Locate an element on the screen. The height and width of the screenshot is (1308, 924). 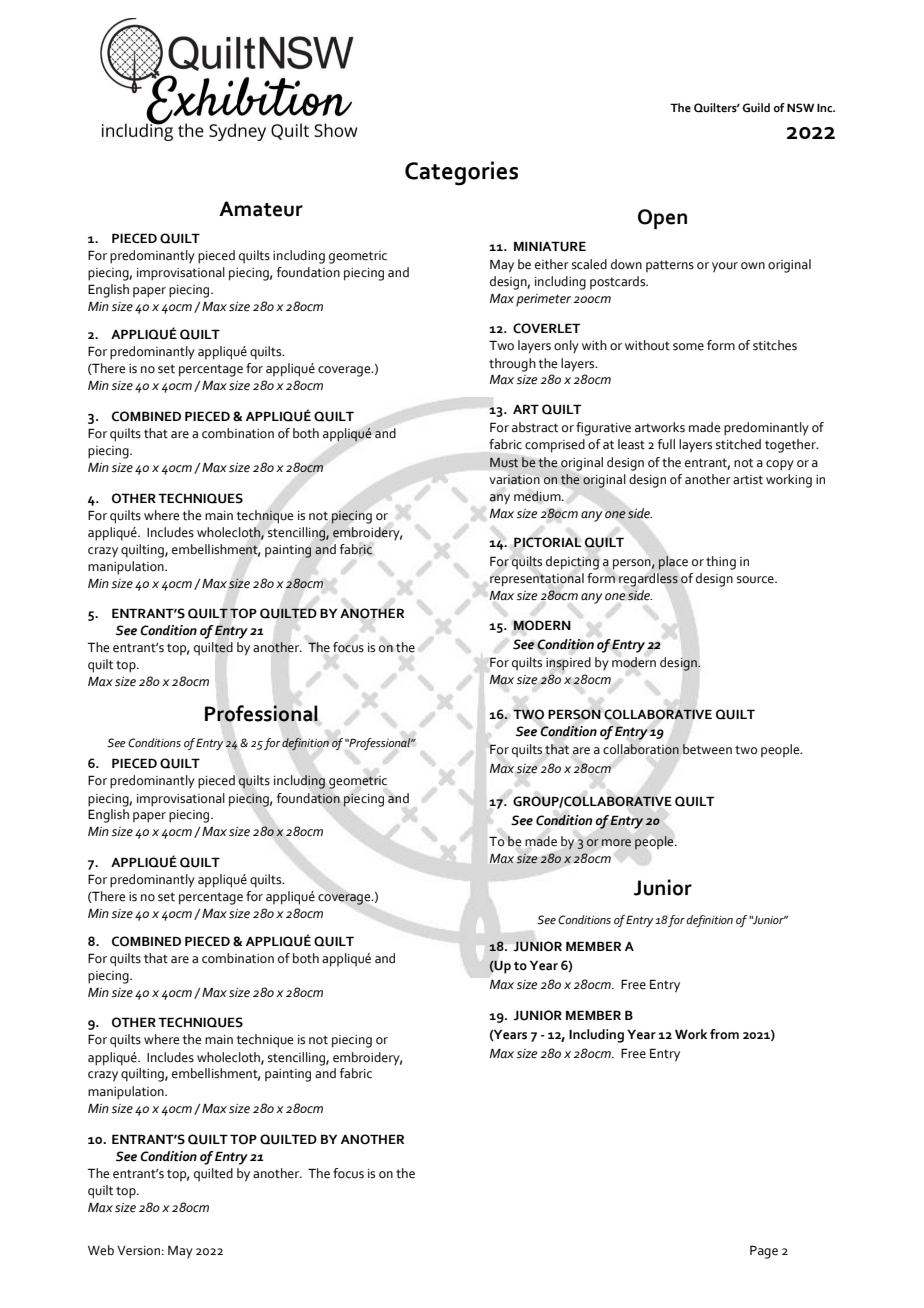
Web is located at coordinates (101, 1250).
